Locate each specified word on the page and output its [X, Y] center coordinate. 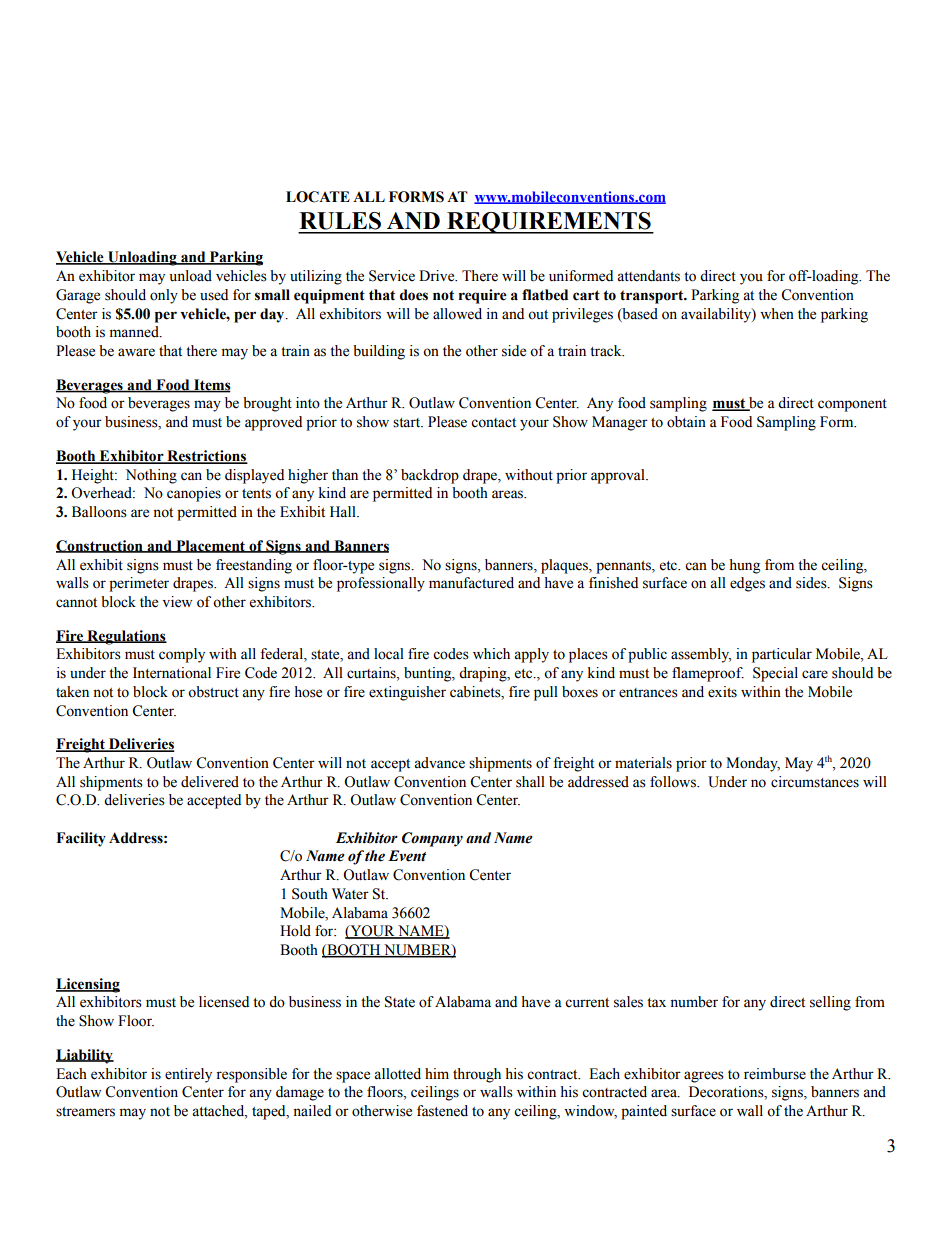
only [164, 296]
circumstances [815, 782]
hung [744, 566]
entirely [188, 1075]
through [477, 1075]
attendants [648, 276]
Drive [438, 276]
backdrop [430, 476]
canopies [194, 494]
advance [439, 763]
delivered [210, 782]
